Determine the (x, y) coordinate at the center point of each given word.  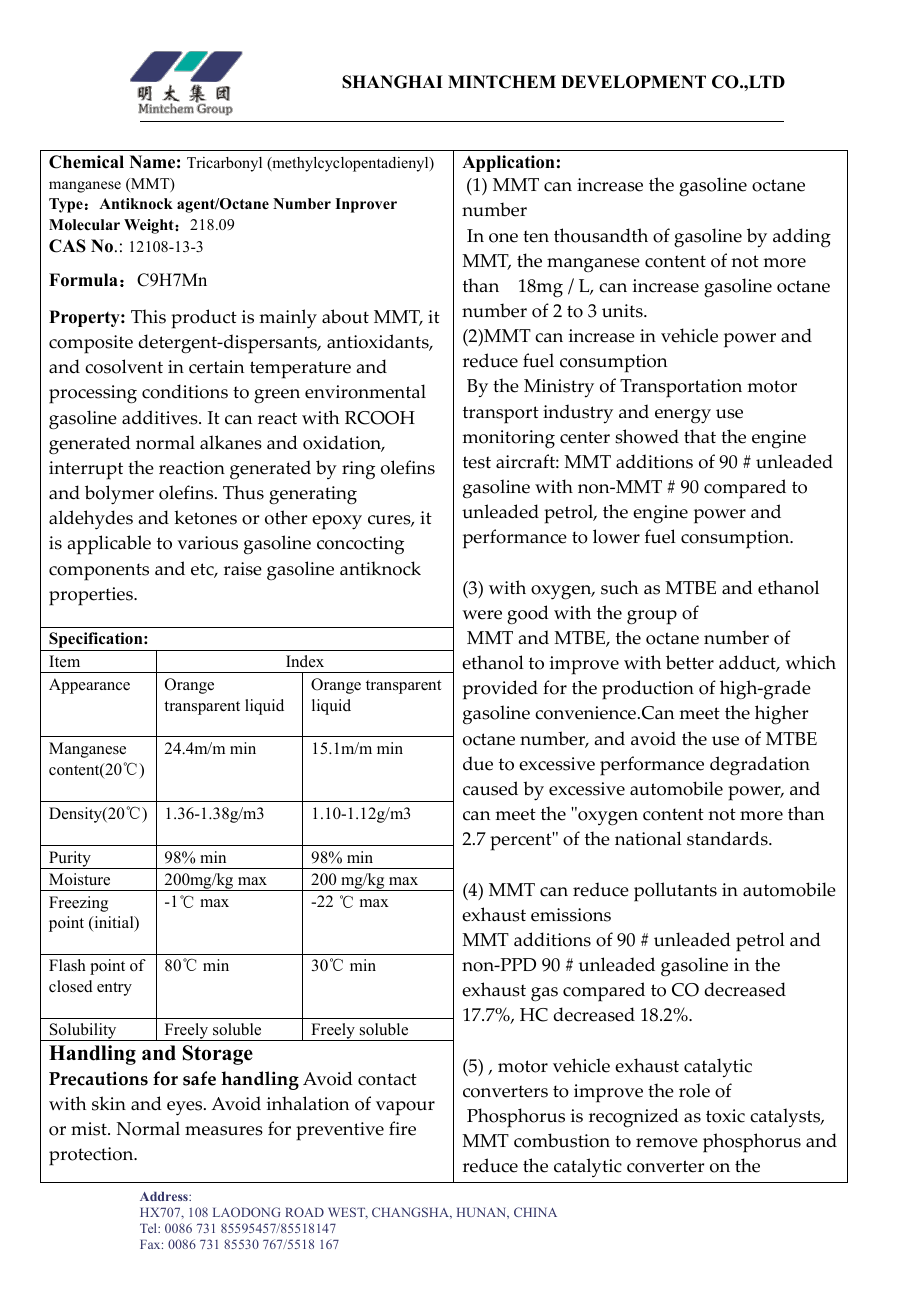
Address (165, 1196)
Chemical (86, 162)
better (690, 662)
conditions (185, 391)
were (482, 615)
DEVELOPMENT (633, 82)
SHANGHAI (392, 82)
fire (402, 1128)
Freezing (78, 904)
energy (683, 416)
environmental (365, 391)
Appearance (89, 686)
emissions (571, 915)
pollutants (675, 892)
